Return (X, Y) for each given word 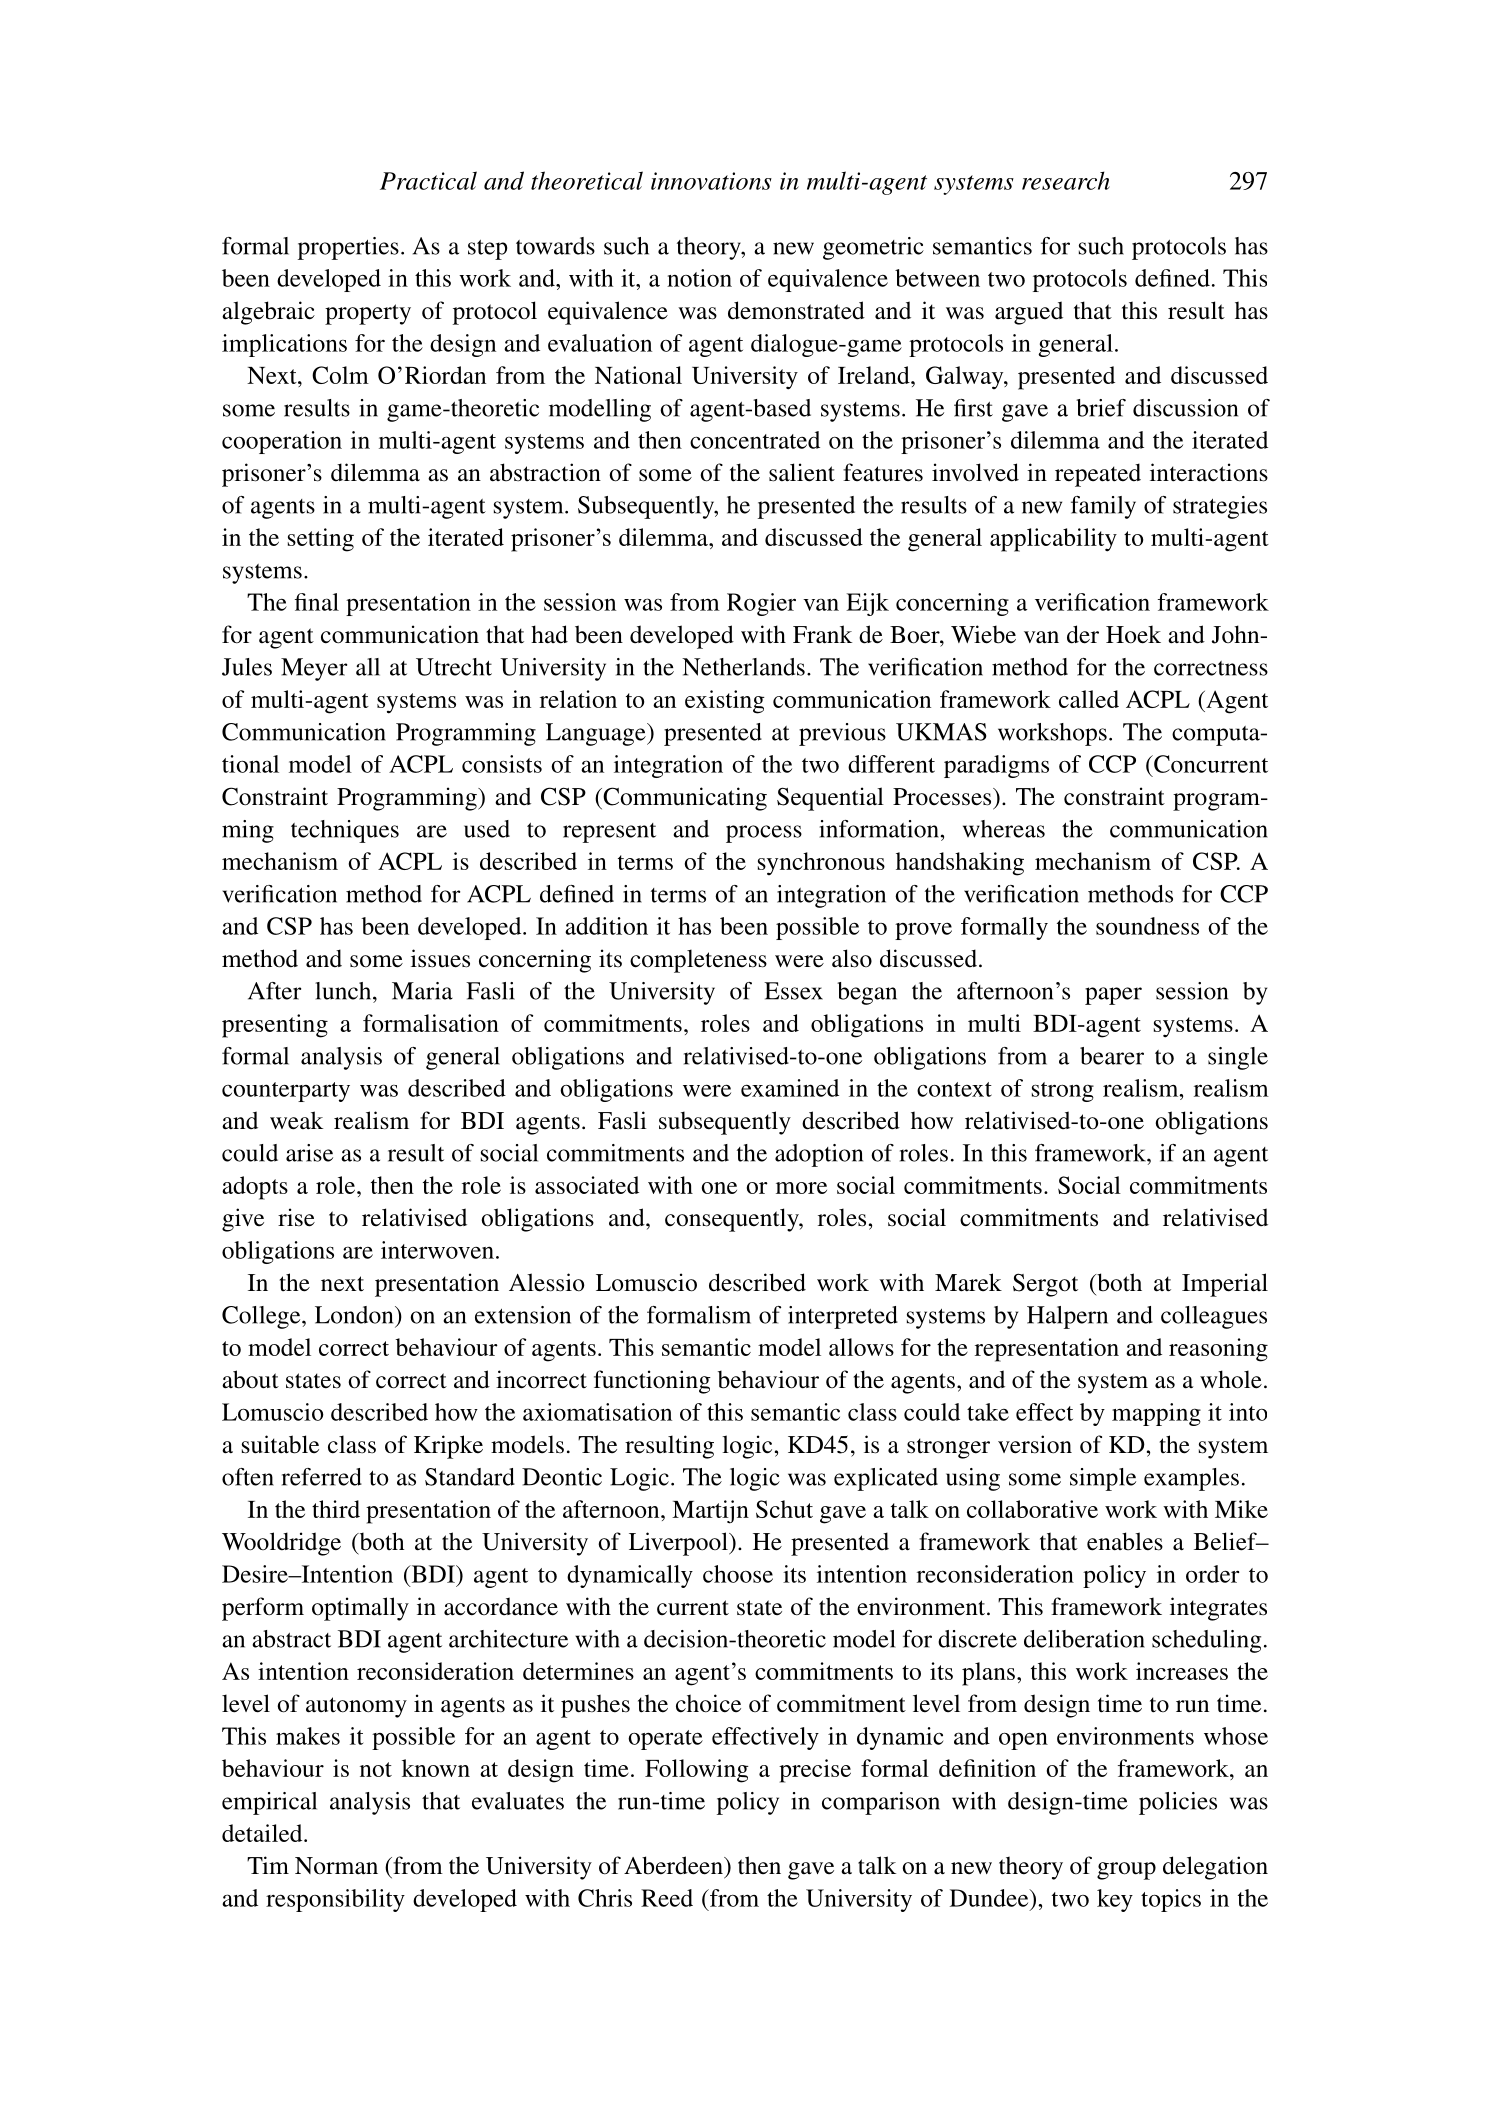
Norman (336, 1866)
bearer (1112, 1056)
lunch (344, 991)
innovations (711, 181)
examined (790, 1088)
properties (348, 248)
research (1066, 180)
